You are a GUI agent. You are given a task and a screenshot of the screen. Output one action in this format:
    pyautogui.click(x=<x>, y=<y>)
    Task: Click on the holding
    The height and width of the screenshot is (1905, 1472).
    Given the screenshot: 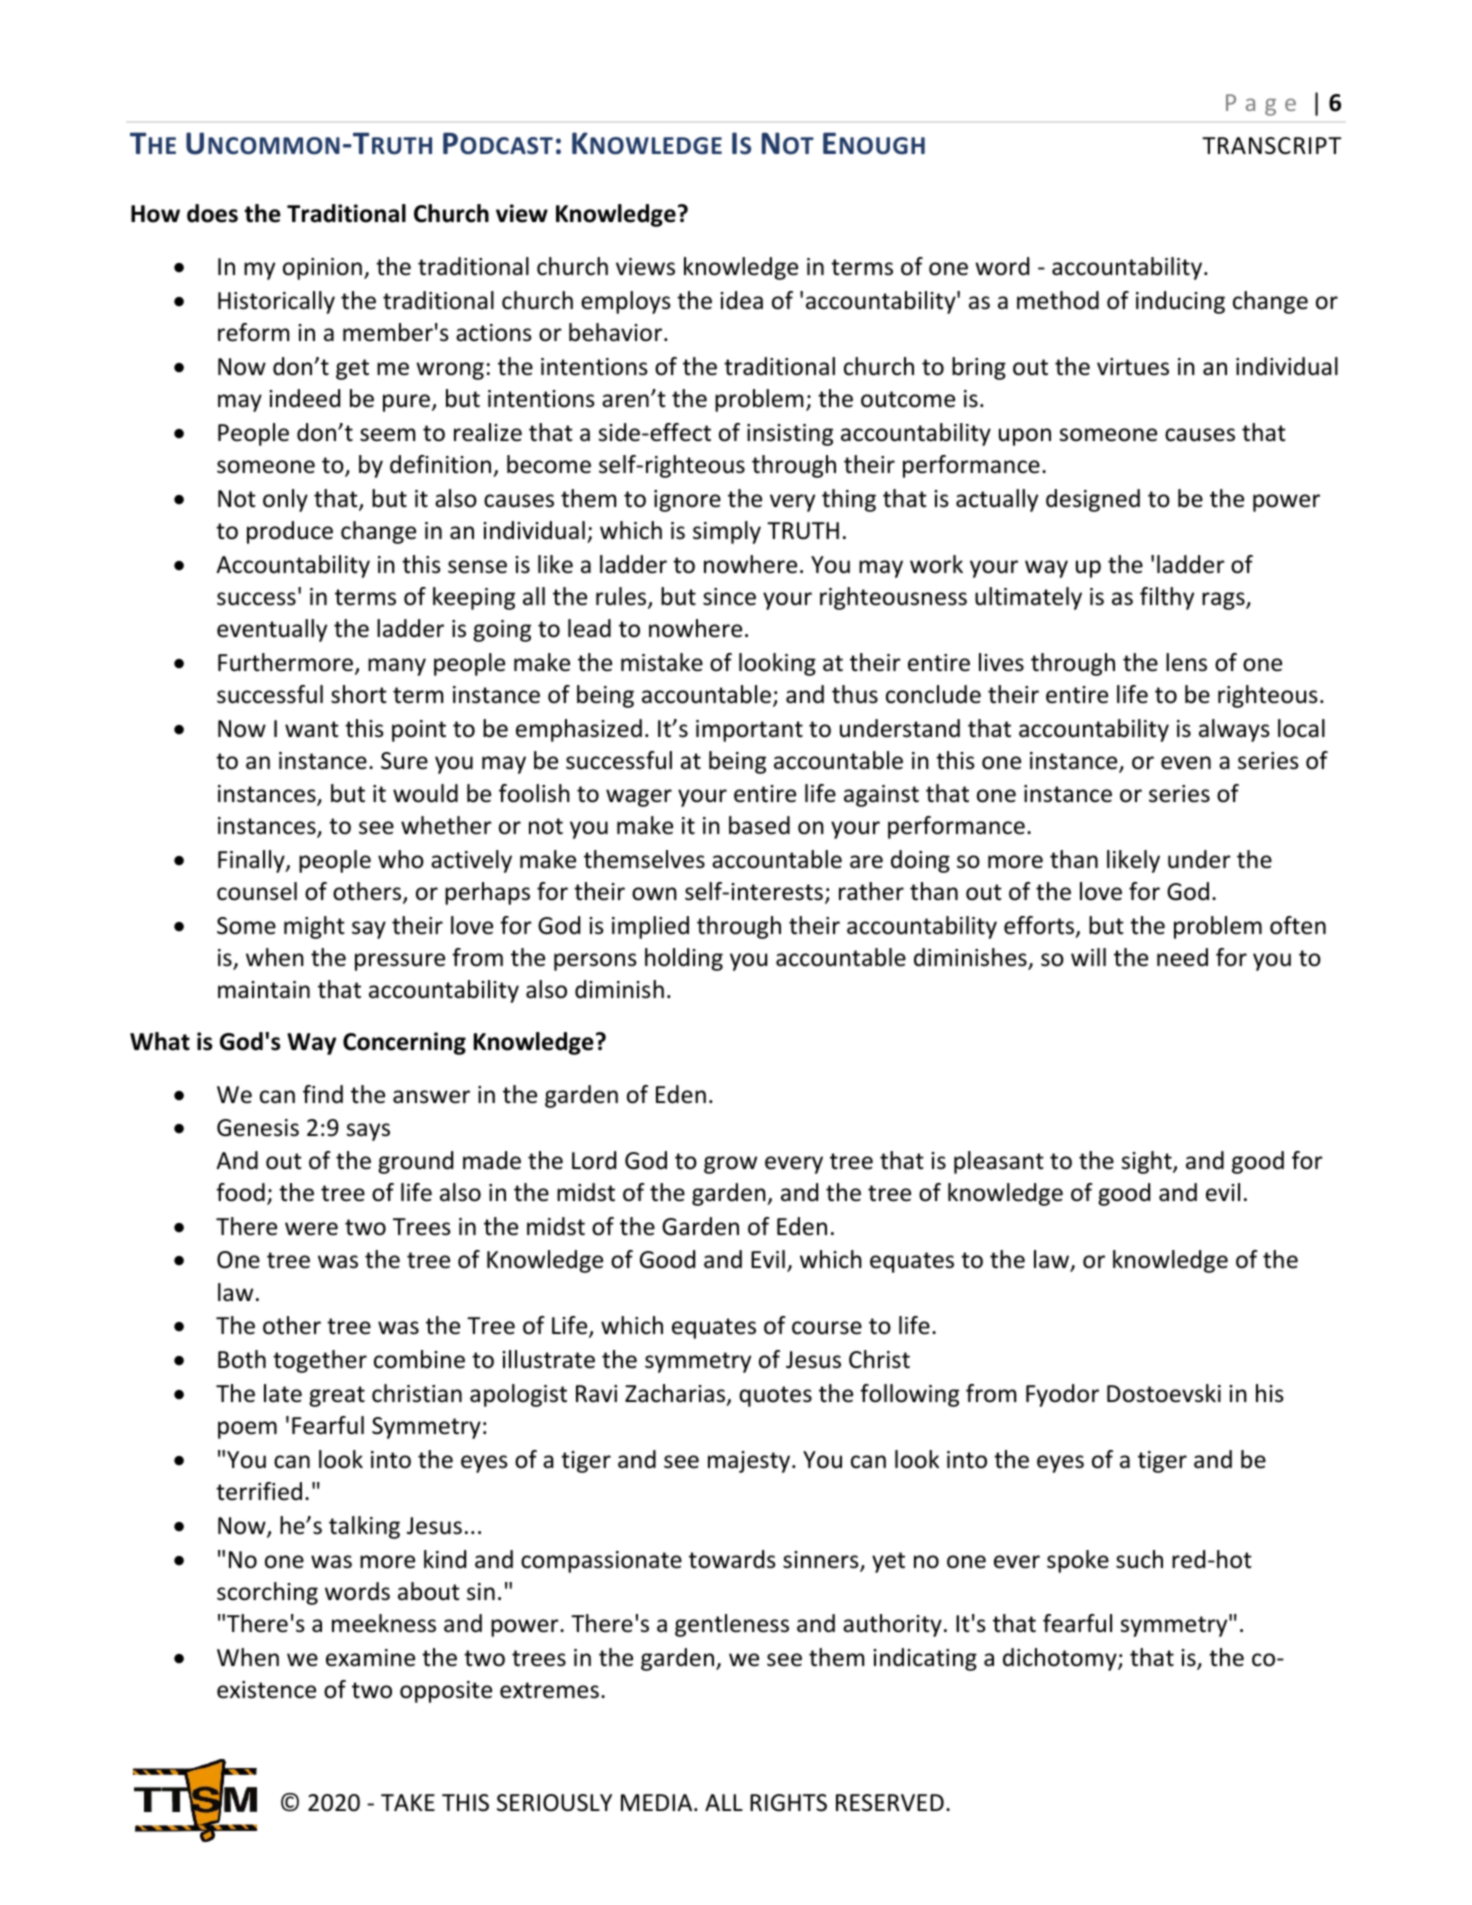 What is the action you would take?
    pyautogui.click(x=684, y=959)
